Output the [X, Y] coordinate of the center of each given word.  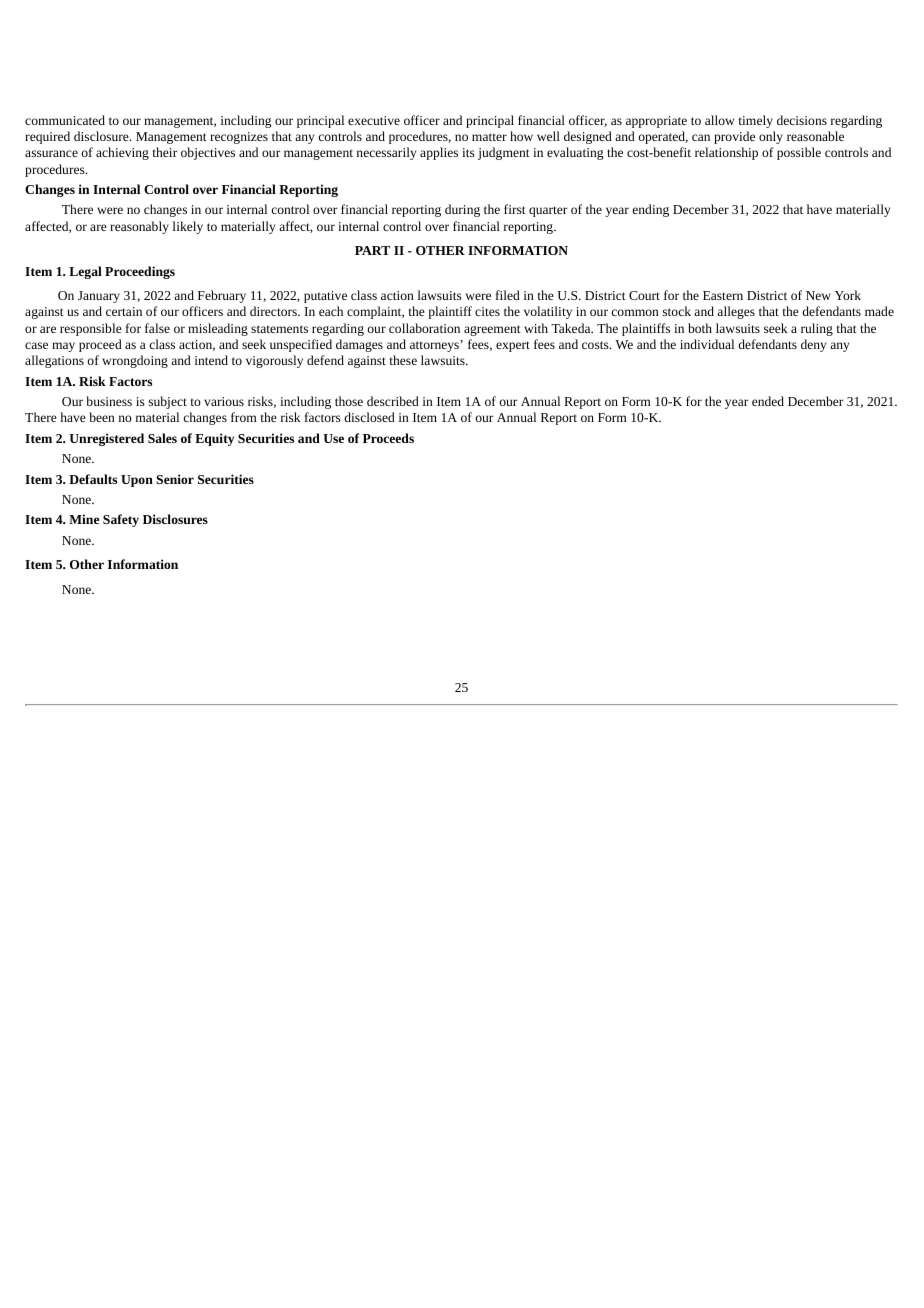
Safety [121, 520]
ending [651, 210]
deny [813, 345]
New [818, 295]
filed [508, 295]
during [462, 210]
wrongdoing [135, 361]
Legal [85, 272]
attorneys [434, 346]
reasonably [139, 227]
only [771, 137]
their [165, 152]
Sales [162, 438]
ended [768, 401]
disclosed [369, 417]
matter [489, 137]
